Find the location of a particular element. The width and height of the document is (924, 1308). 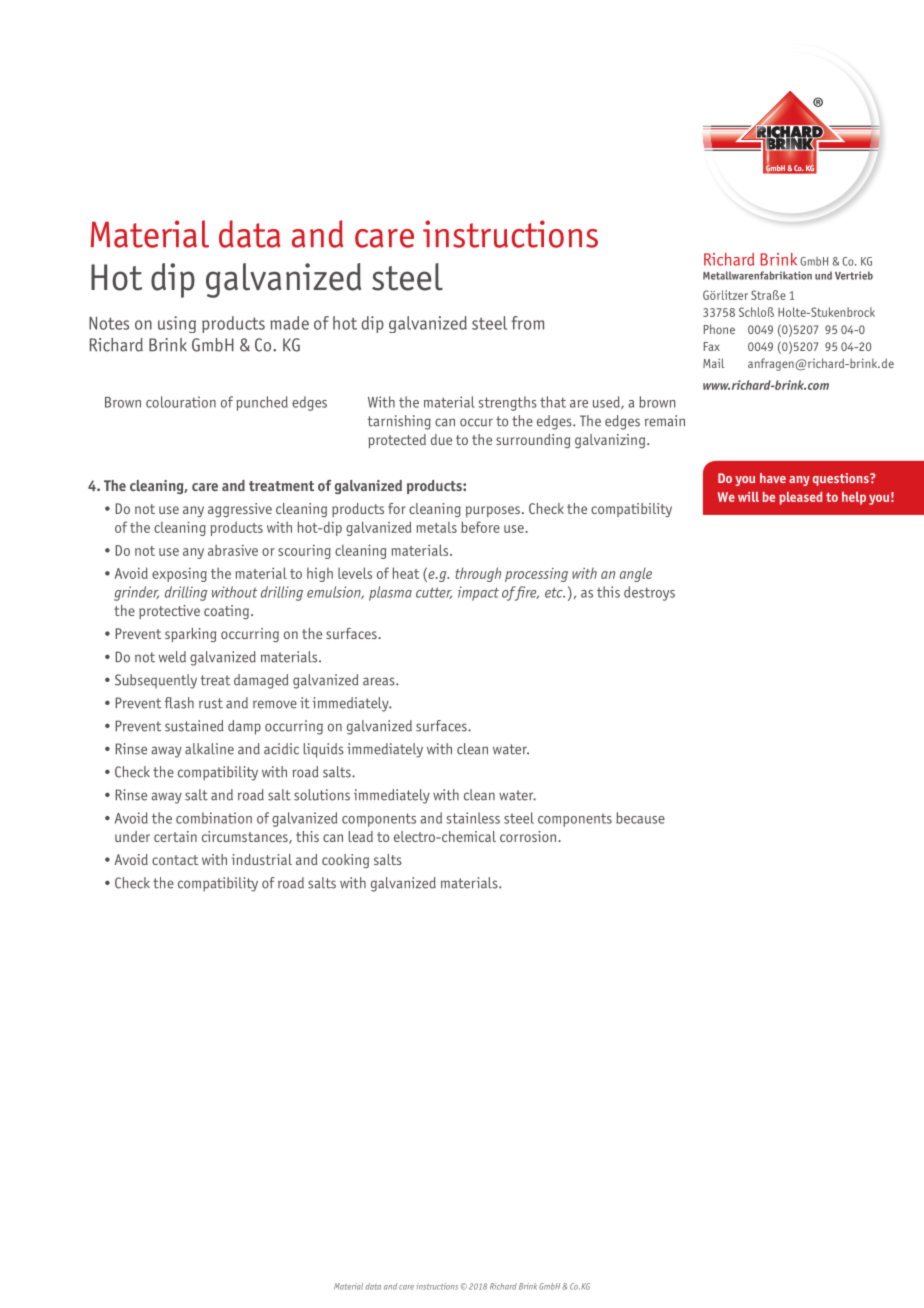

destroys is located at coordinates (649, 593).
